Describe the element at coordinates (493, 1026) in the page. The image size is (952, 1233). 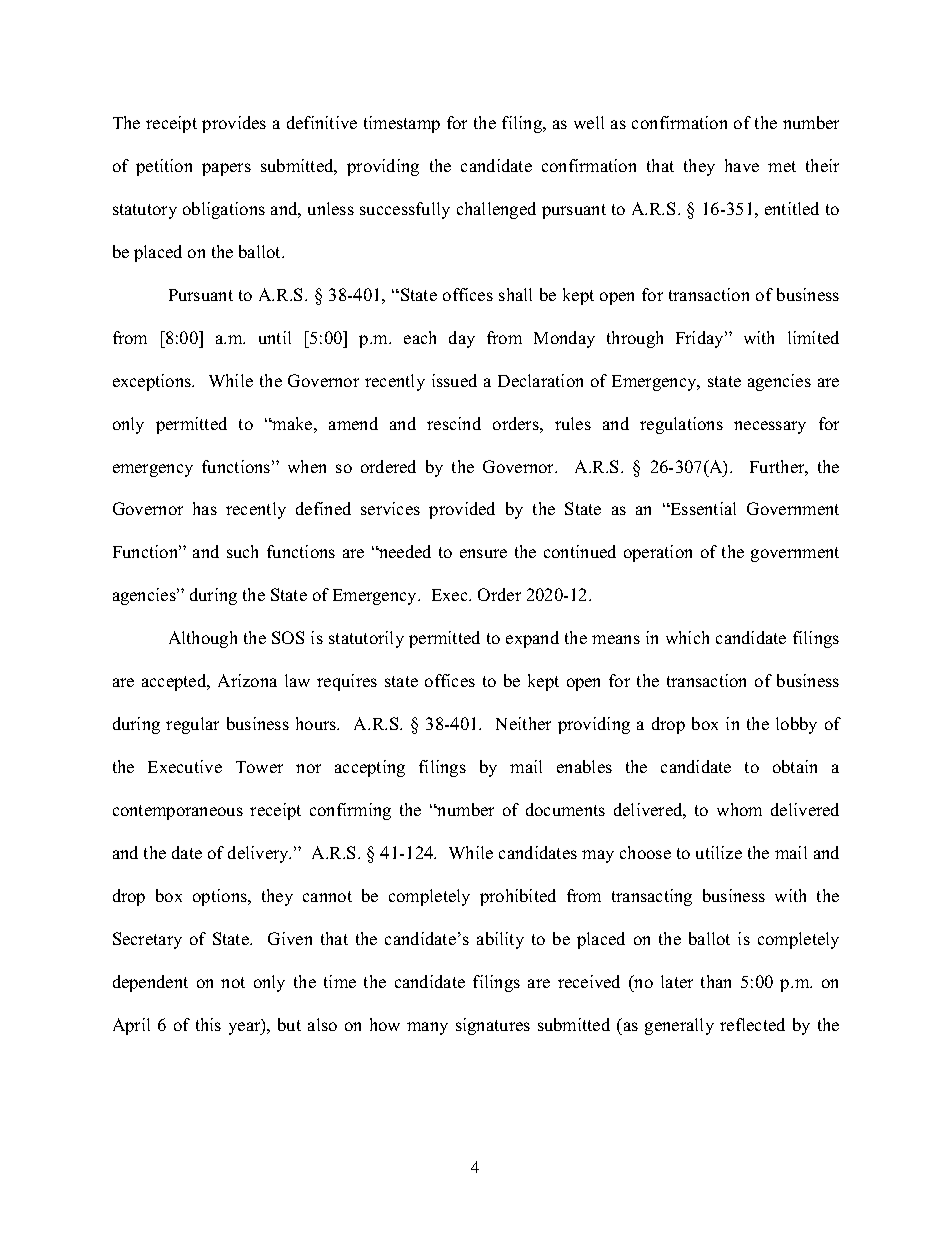
I see `signatures` at that location.
